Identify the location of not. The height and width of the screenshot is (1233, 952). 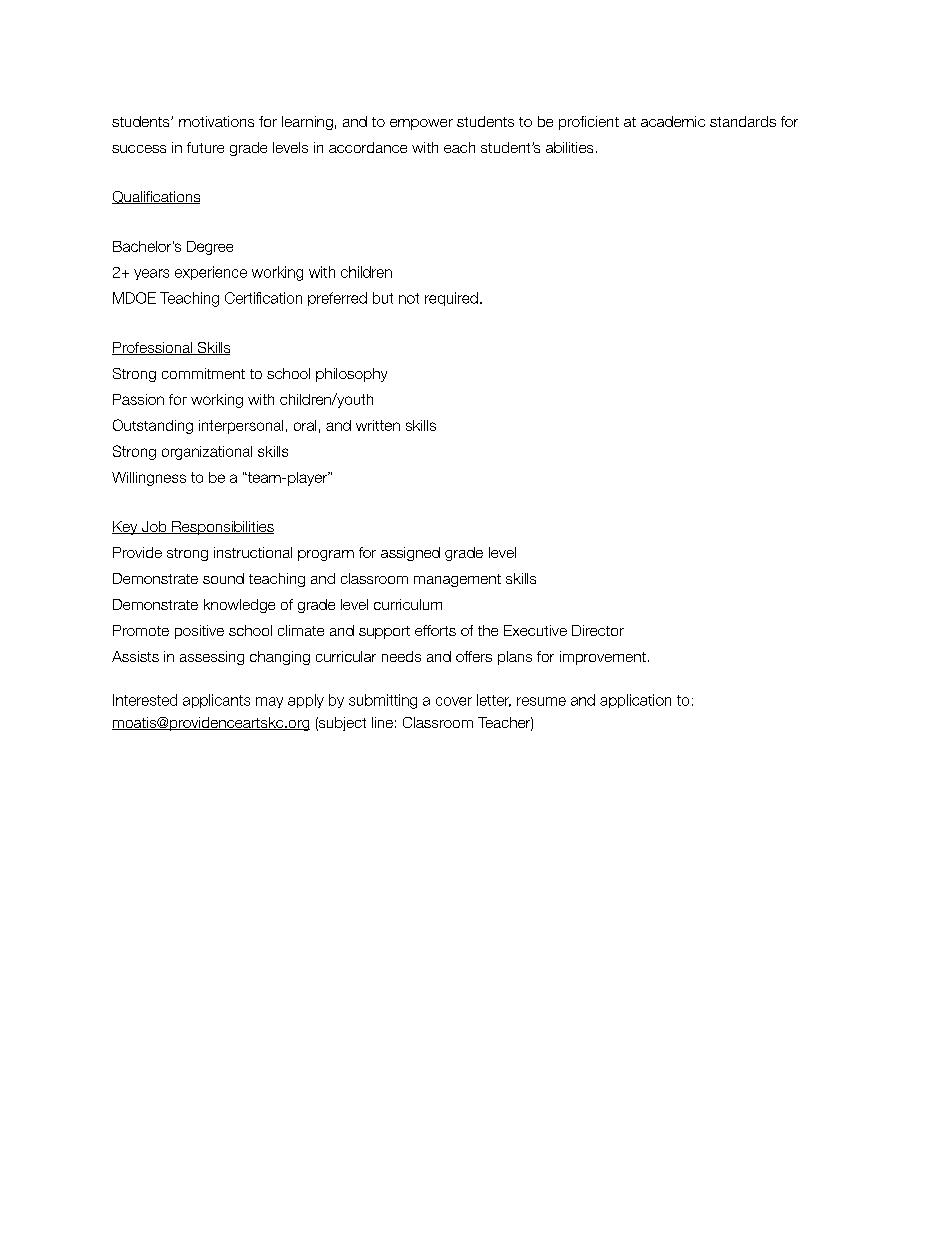
(409, 298).
